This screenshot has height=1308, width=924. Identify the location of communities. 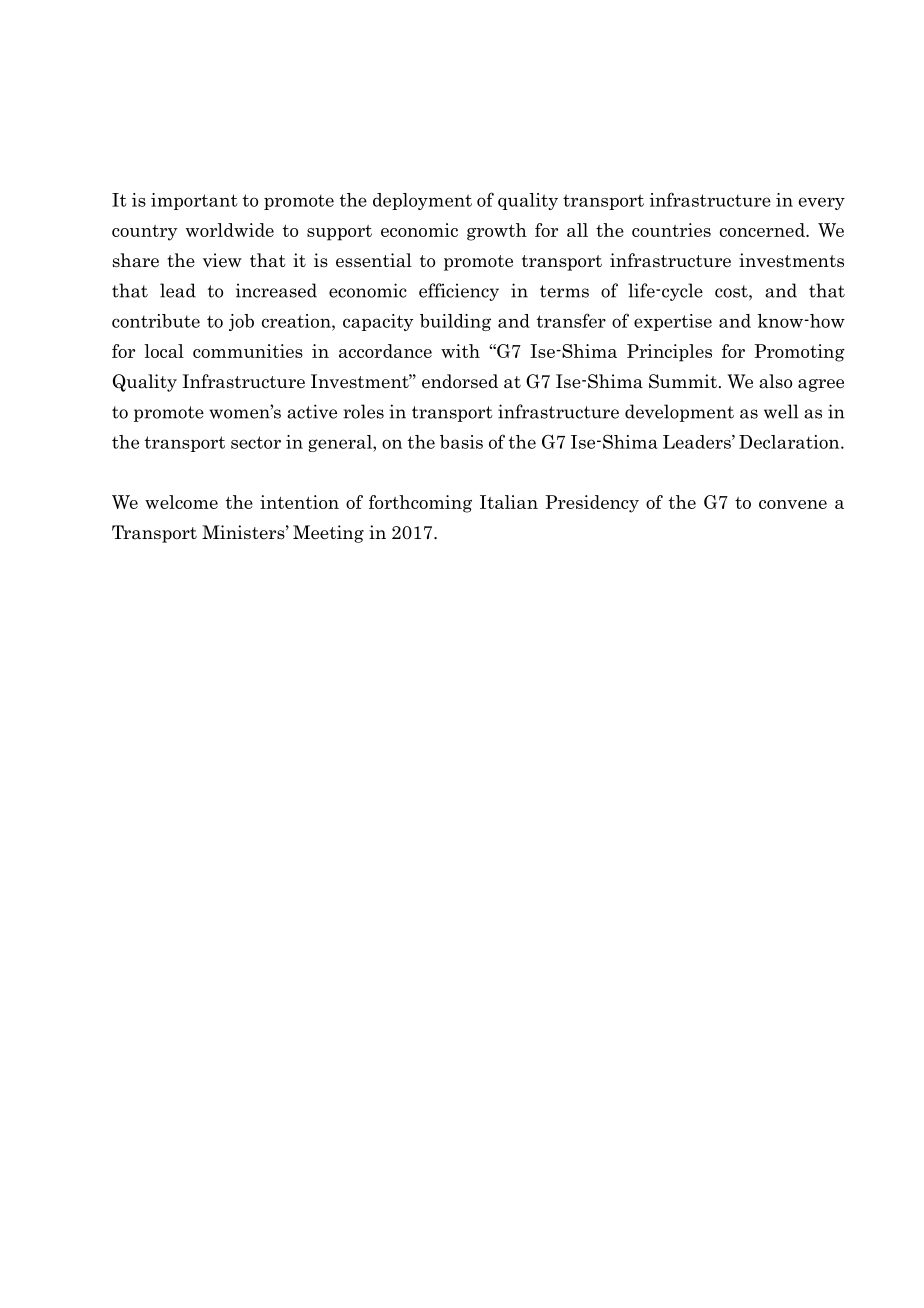
(248, 351).
